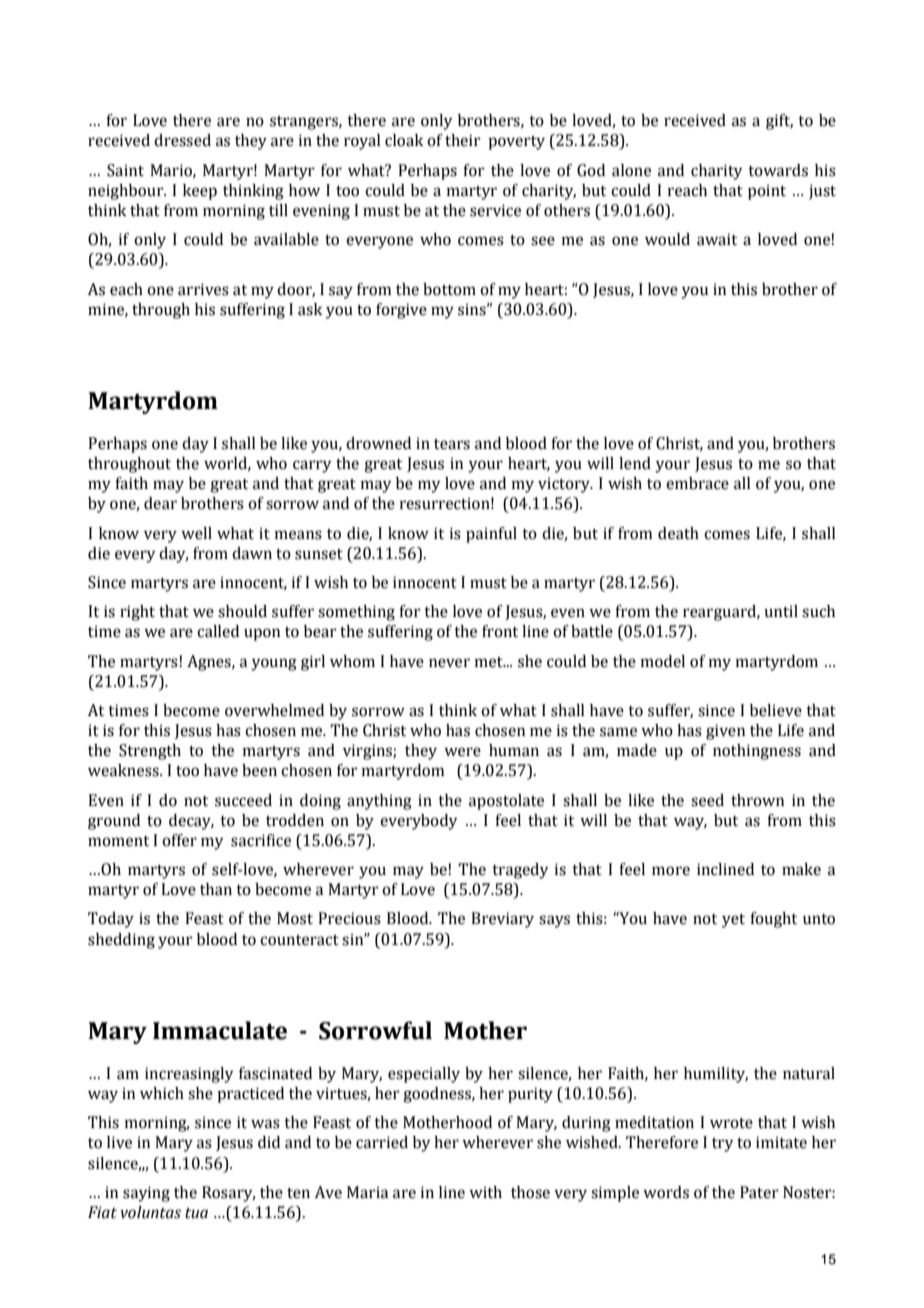 The height and width of the image is (1308, 924). What do you see at coordinates (759, 1192) in the image?
I see `Pater` at bounding box center [759, 1192].
